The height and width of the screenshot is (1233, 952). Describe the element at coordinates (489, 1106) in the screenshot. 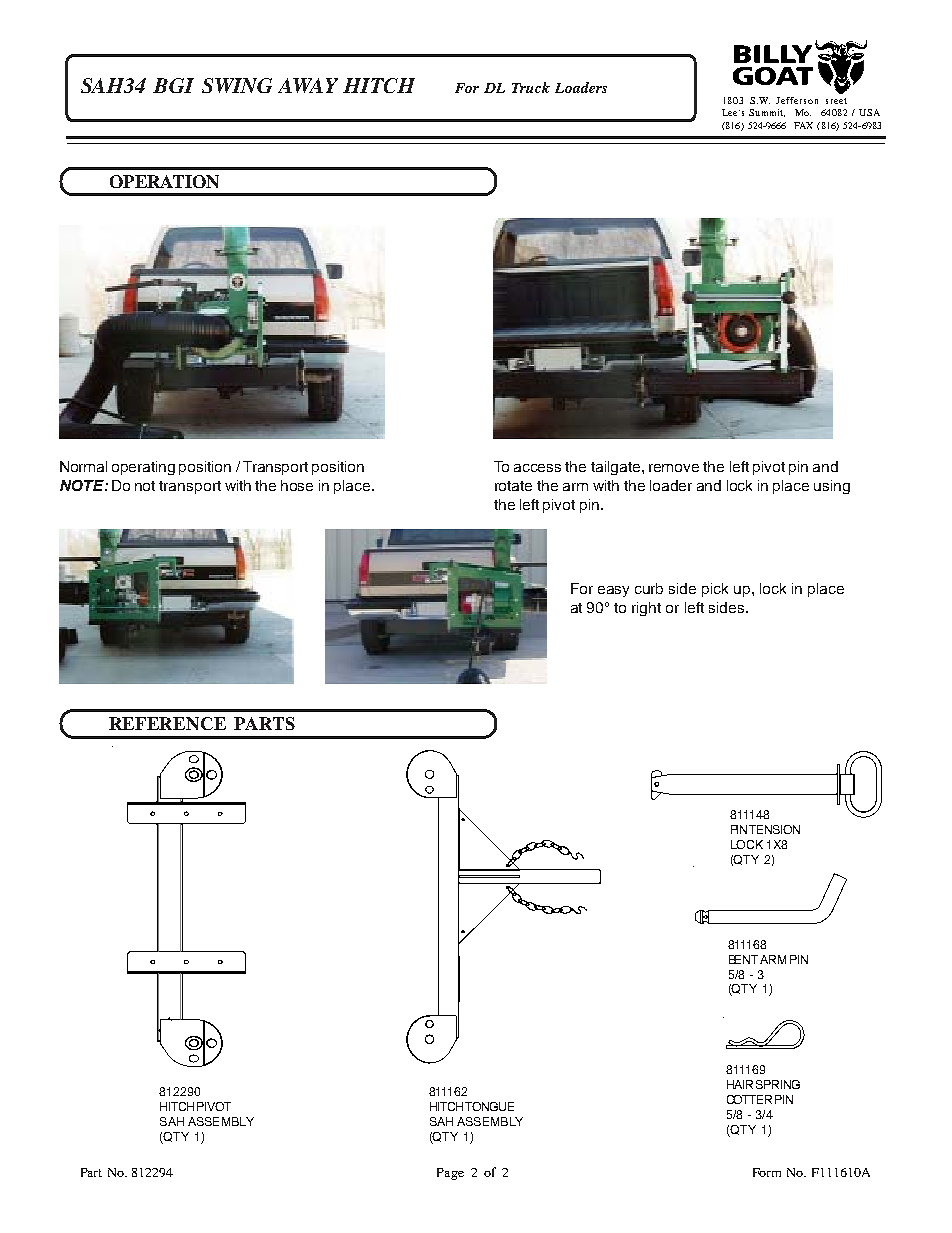

I see `TONGUE` at that location.
